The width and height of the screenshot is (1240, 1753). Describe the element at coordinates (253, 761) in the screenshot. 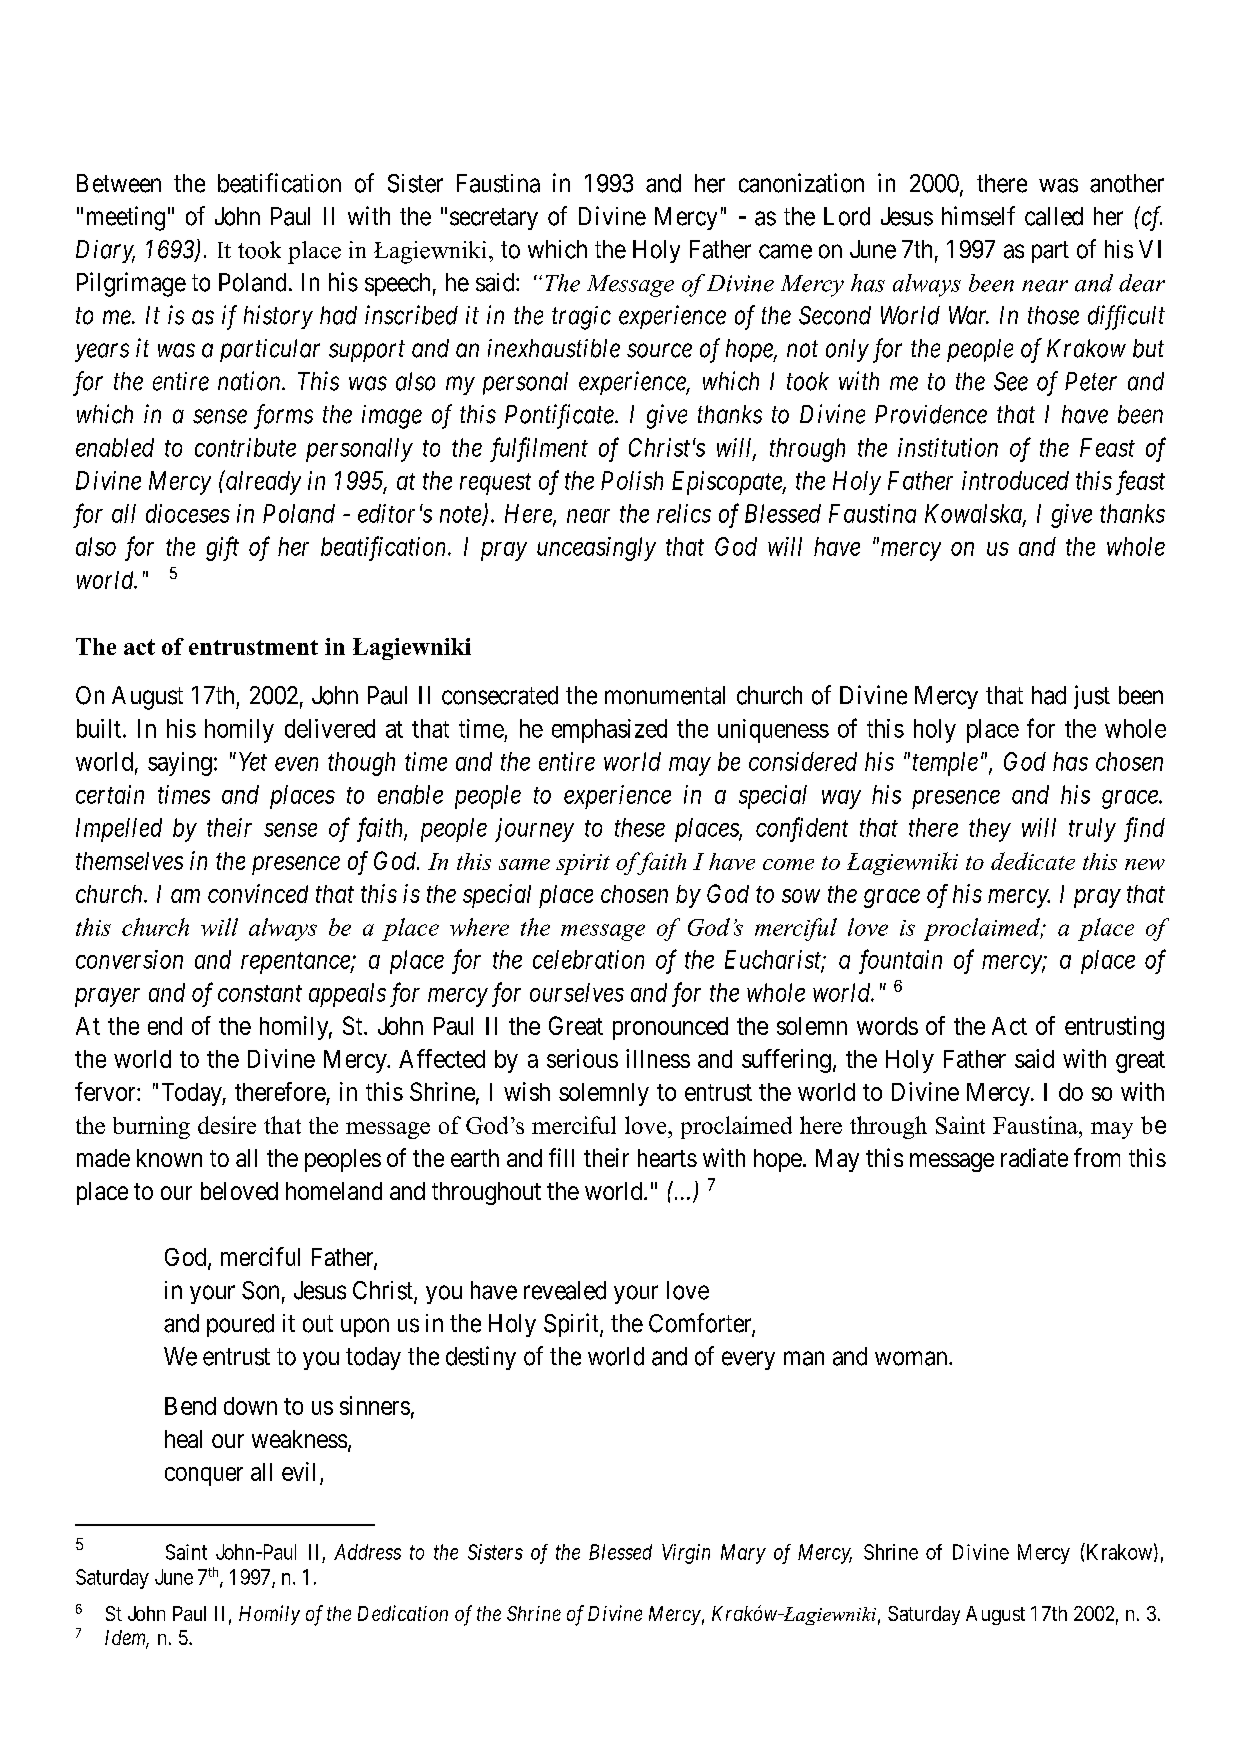

I see `Yet` at that location.
